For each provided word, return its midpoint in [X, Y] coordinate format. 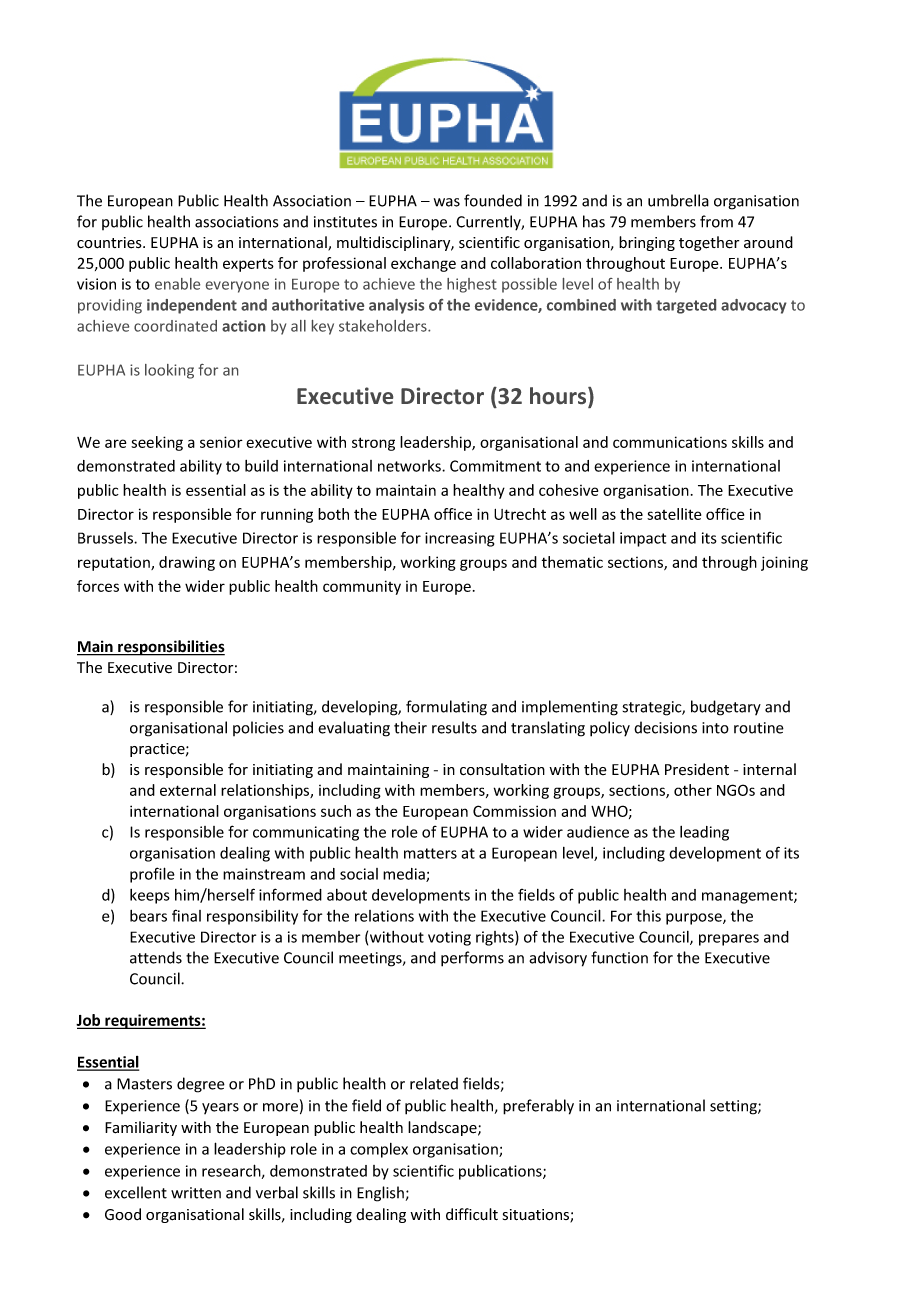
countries [110, 243]
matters [430, 853]
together [709, 243]
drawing [187, 563]
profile [152, 875]
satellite [674, 514]
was [447, 202]
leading [704, 833]
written [196, 1193]
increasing [459, 539]
